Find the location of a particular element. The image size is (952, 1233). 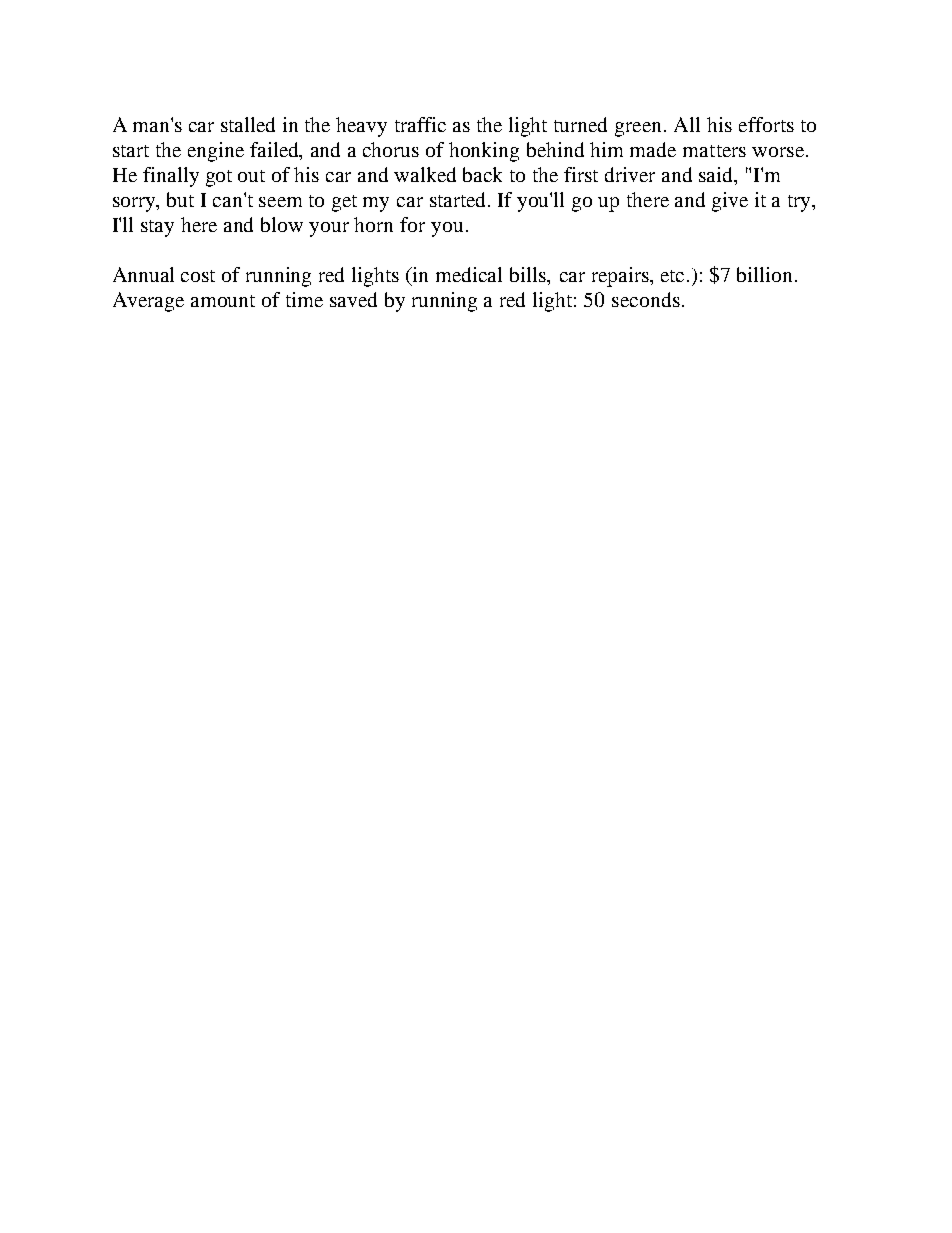

cost is located at coordinates (198, 276).
